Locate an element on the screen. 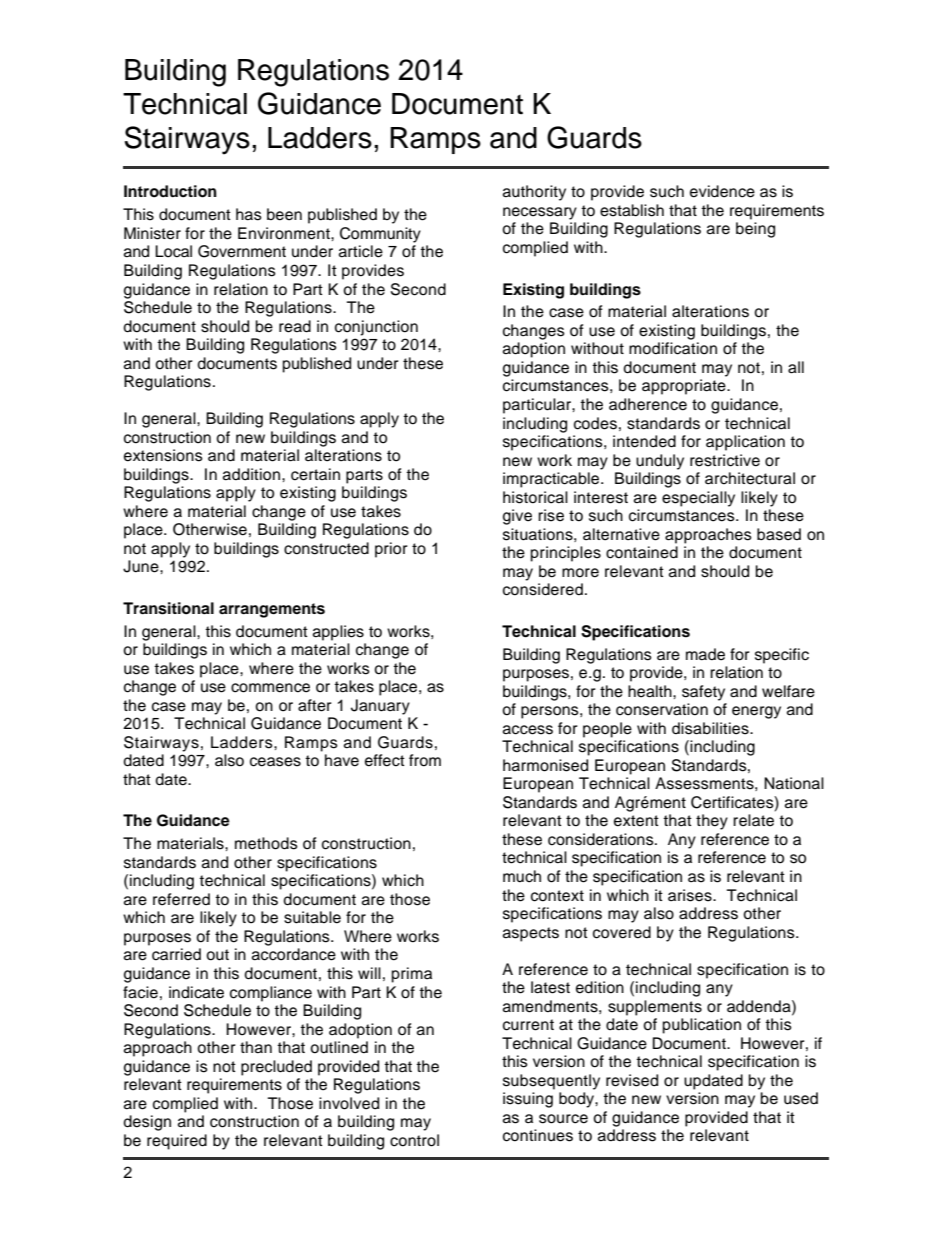 Image resolution: width=952 pixels, height=1233 pixels. codes is located at coordinates (595, 423).
